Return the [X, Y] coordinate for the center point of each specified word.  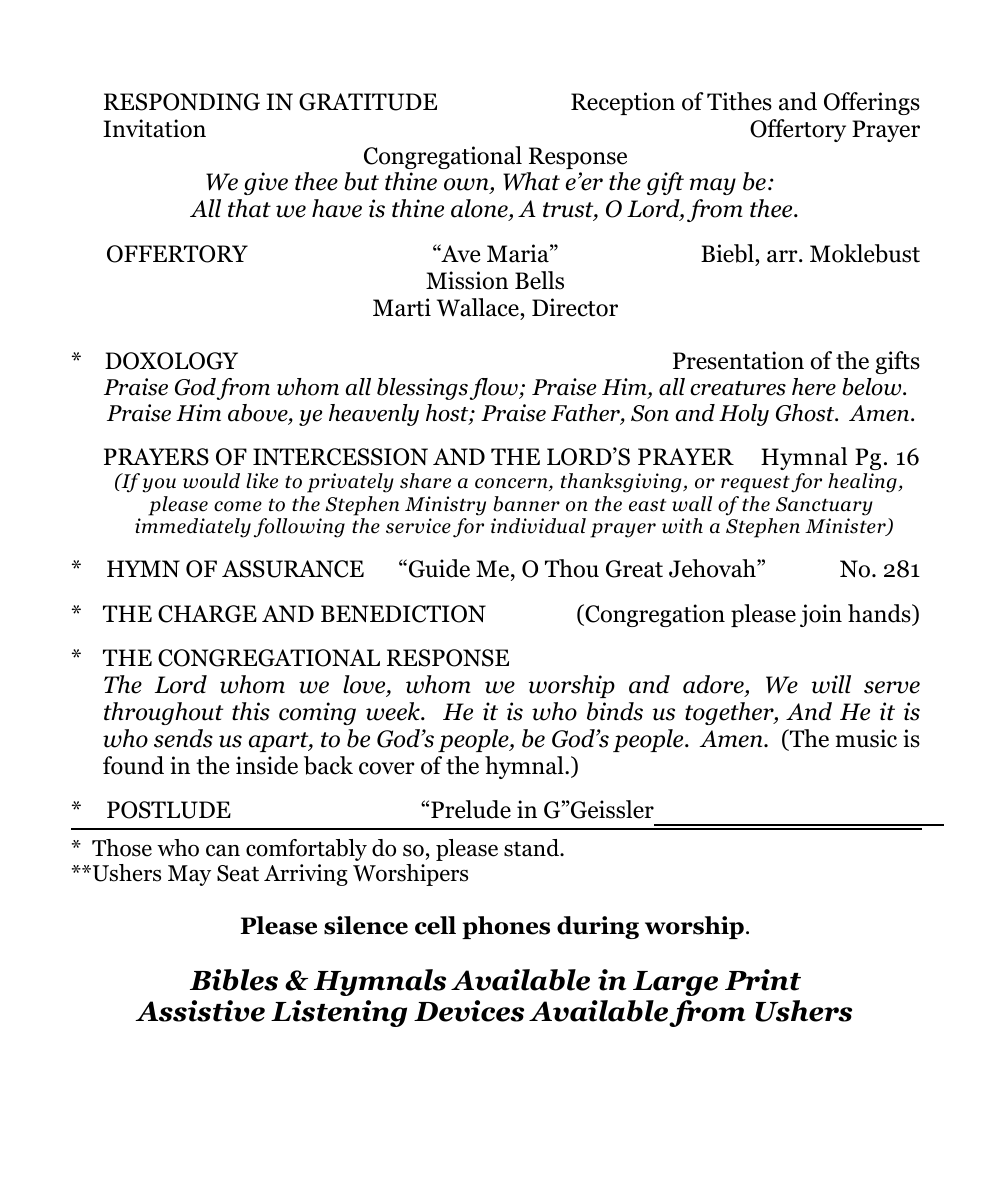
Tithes [739, 101]
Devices [469, 1011]
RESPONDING [182, 102]
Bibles [234, 980]
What [531, 181]
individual [538, 526]
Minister [846, 527]
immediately [193, 528]
